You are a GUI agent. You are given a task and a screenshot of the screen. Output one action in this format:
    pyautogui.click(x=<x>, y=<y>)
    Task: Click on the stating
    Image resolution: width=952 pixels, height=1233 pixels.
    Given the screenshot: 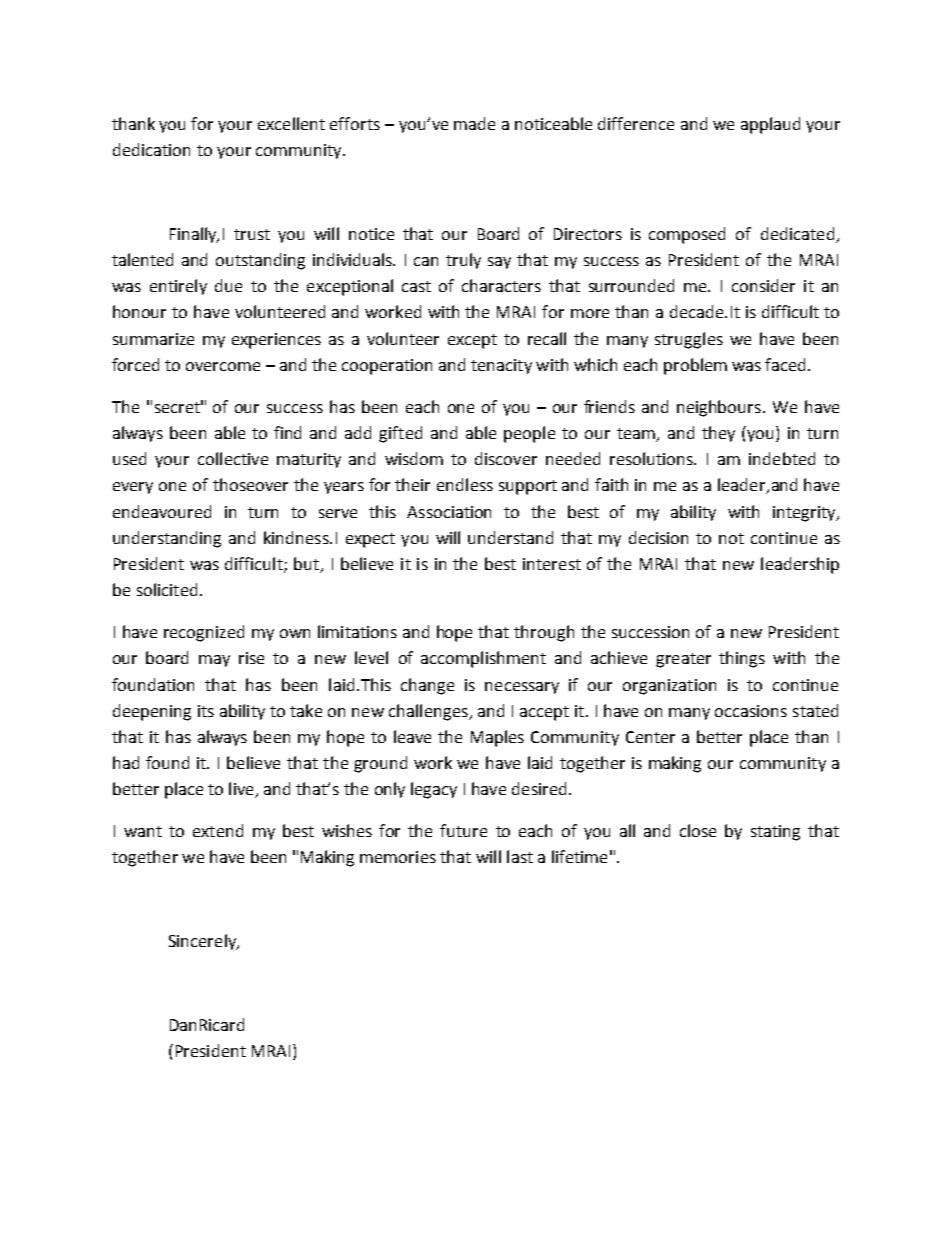 What is the action you would take?
    pyautogui.click(x=775, y=833)
